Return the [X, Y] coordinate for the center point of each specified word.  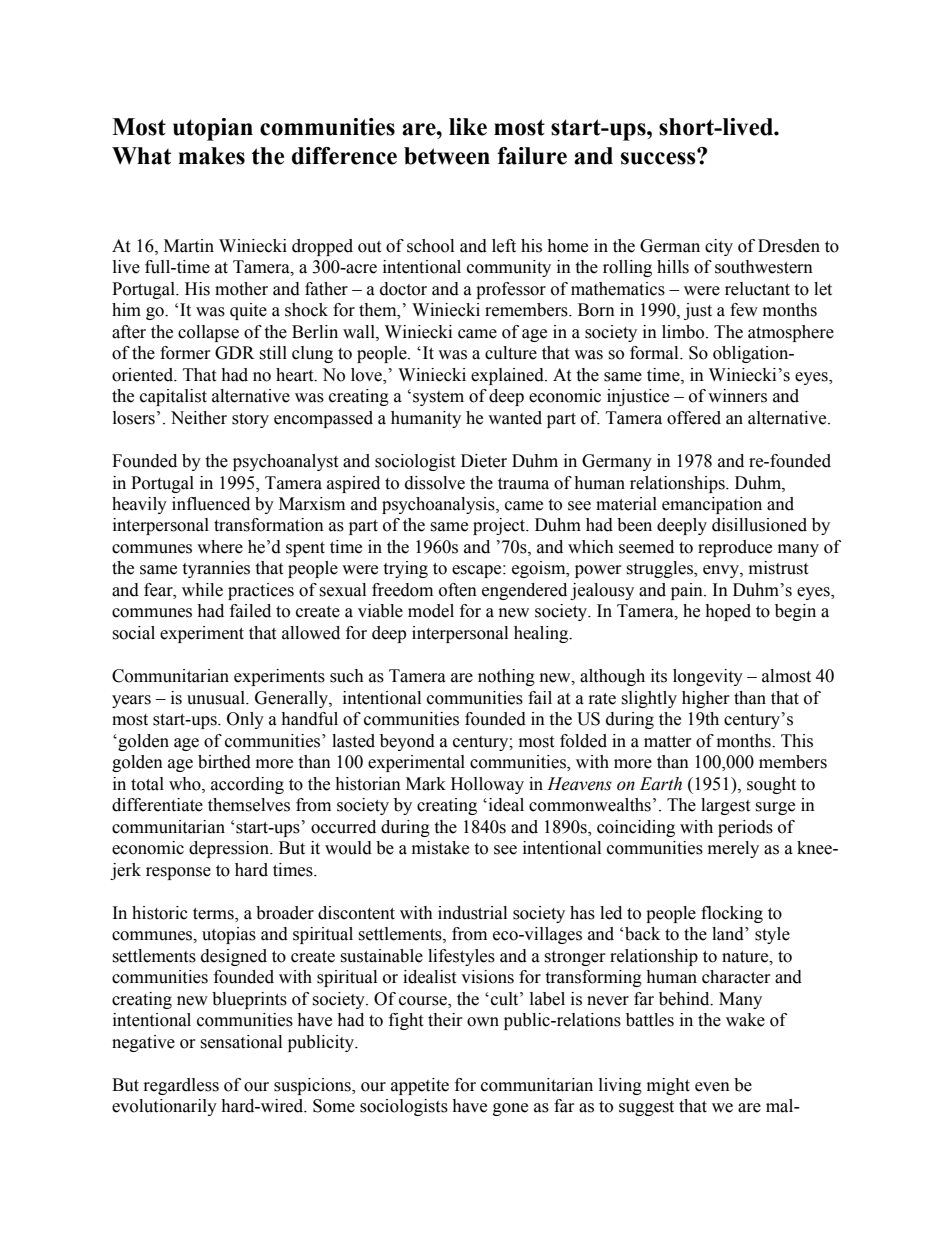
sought [771, 785]
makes [211, 156]
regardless [181, 1086]
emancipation [712, 505]
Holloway [487, 785]
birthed [224, 762]
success [659, 157]
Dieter [484, 461]
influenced [211, 504]
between [447, 156]
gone [510, 1109]
